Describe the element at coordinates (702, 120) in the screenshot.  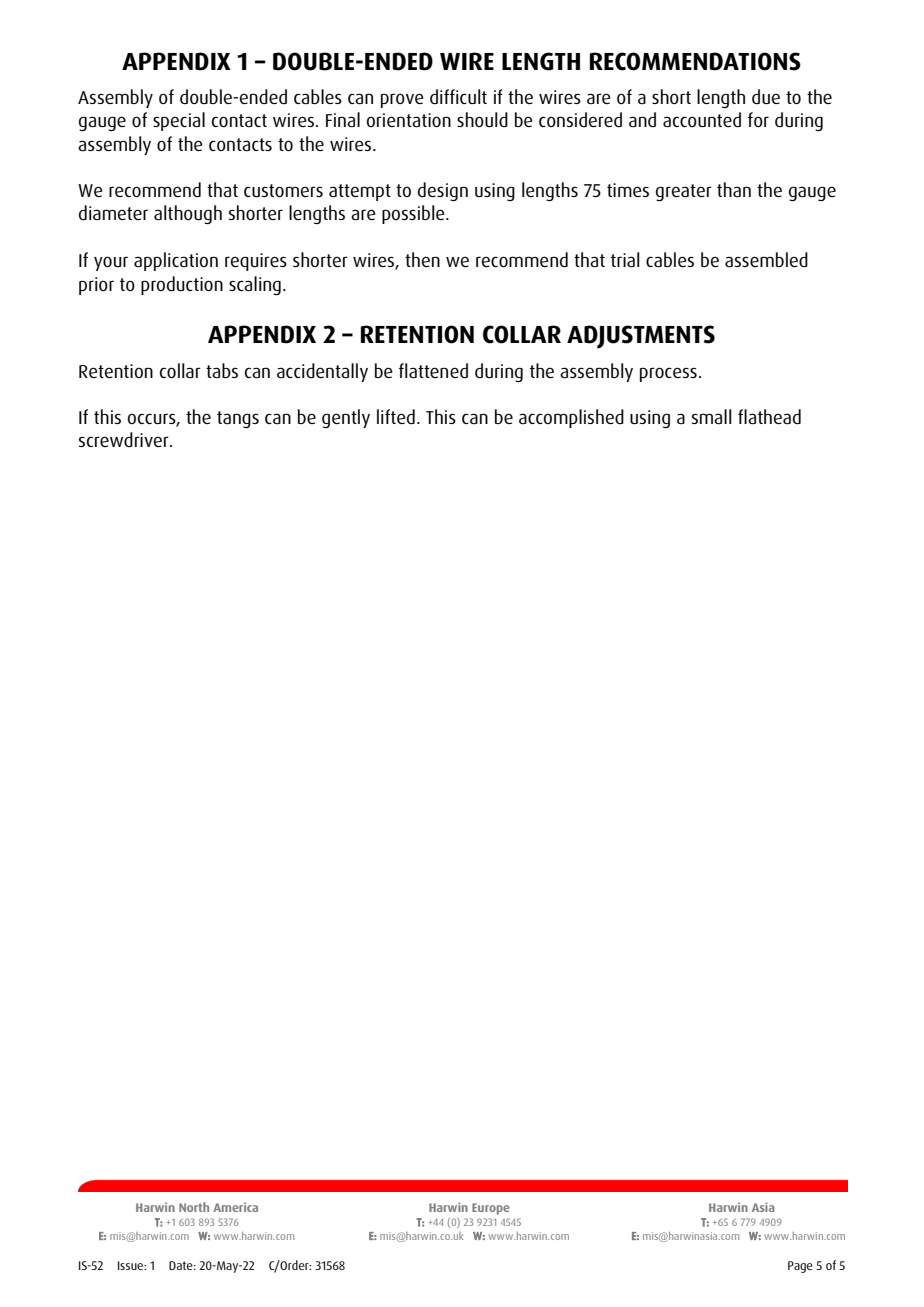
I see `accounted` at that location.
